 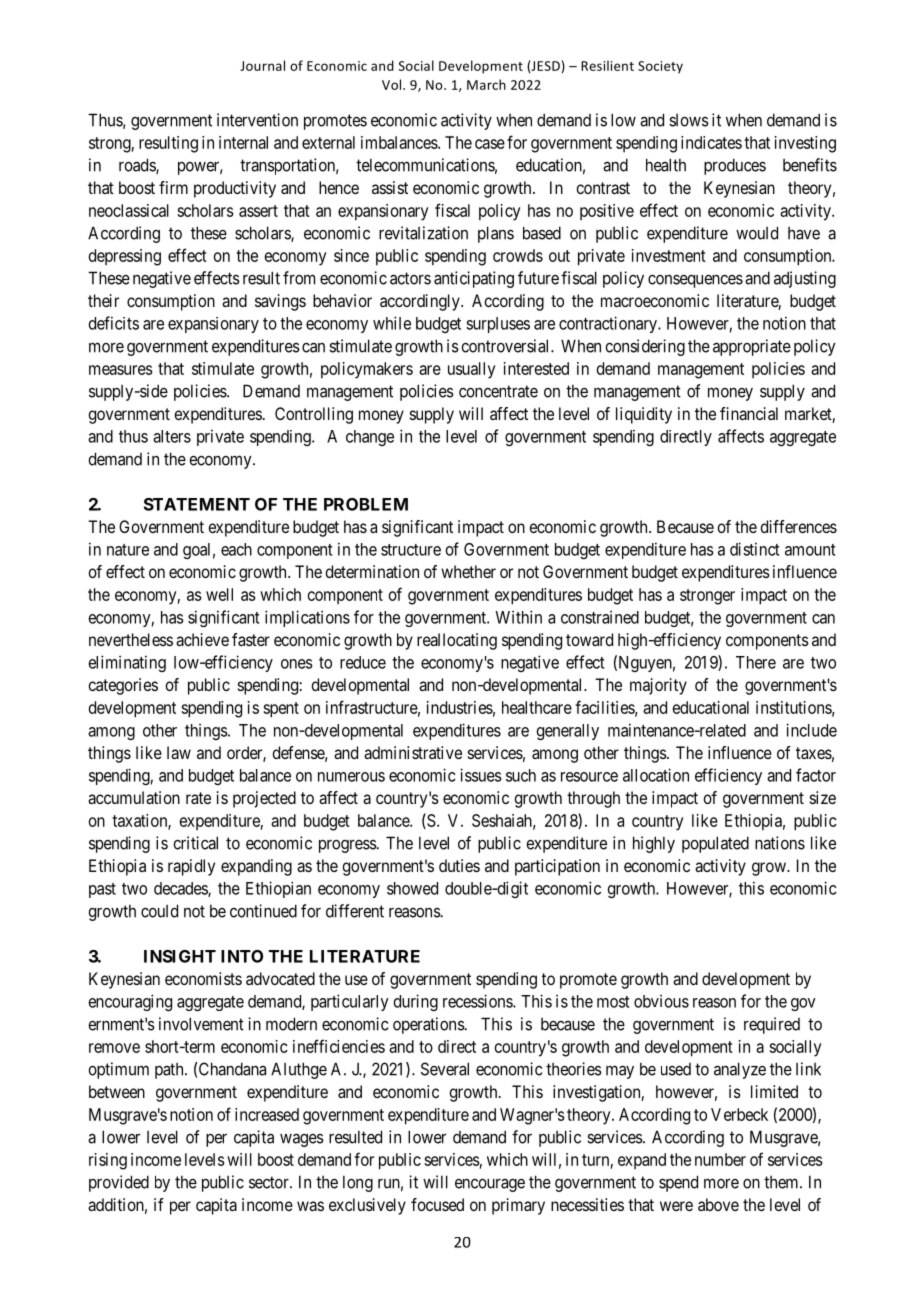 I want to click on provided, so click(x=119, y=1183).
